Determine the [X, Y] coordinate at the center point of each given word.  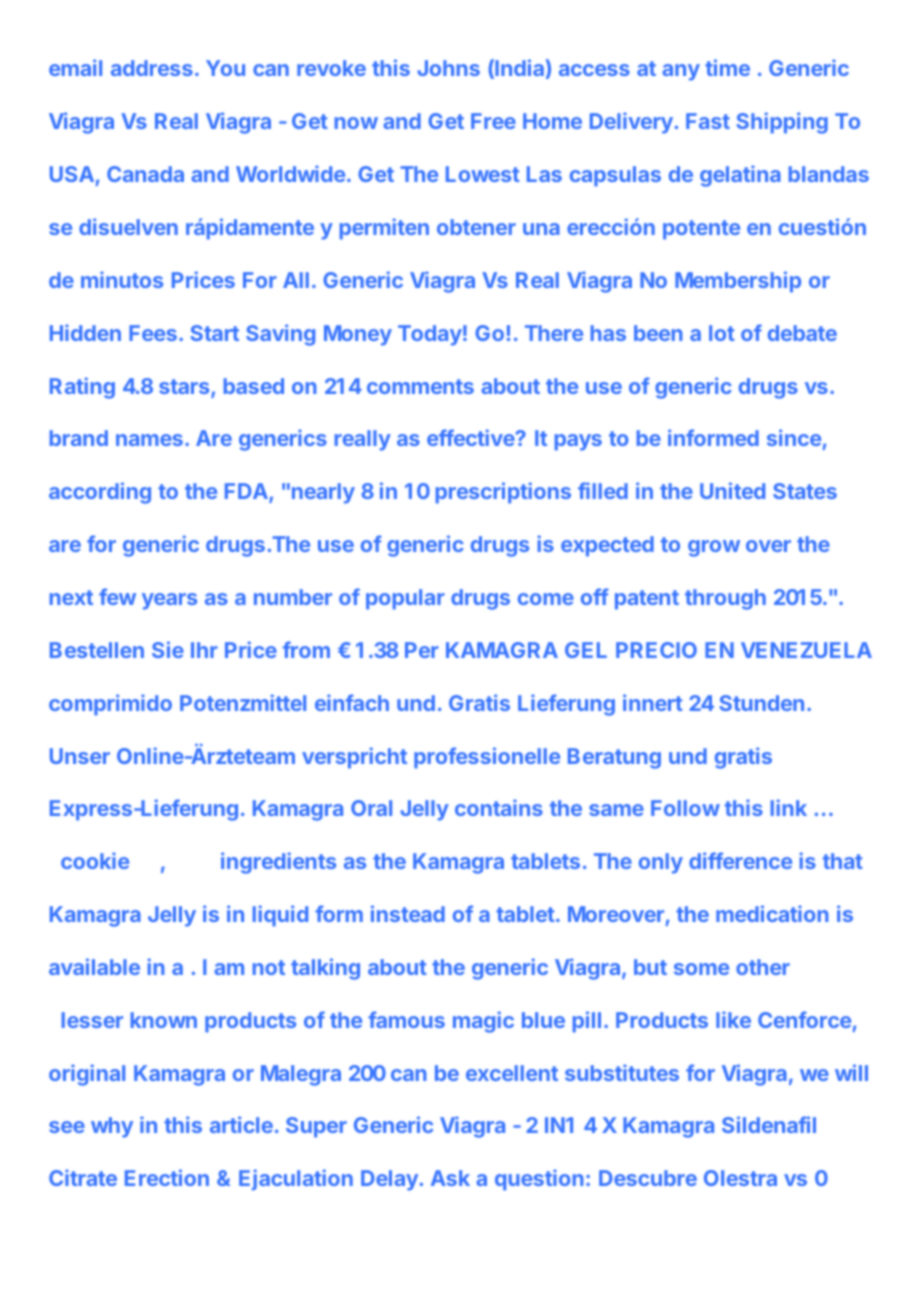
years [169, 601]
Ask [450, 1178]
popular [405, 599]
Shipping [782, 123]
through [725, 599]
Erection [167, 1177]
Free [493, 121]
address [152, 68]
